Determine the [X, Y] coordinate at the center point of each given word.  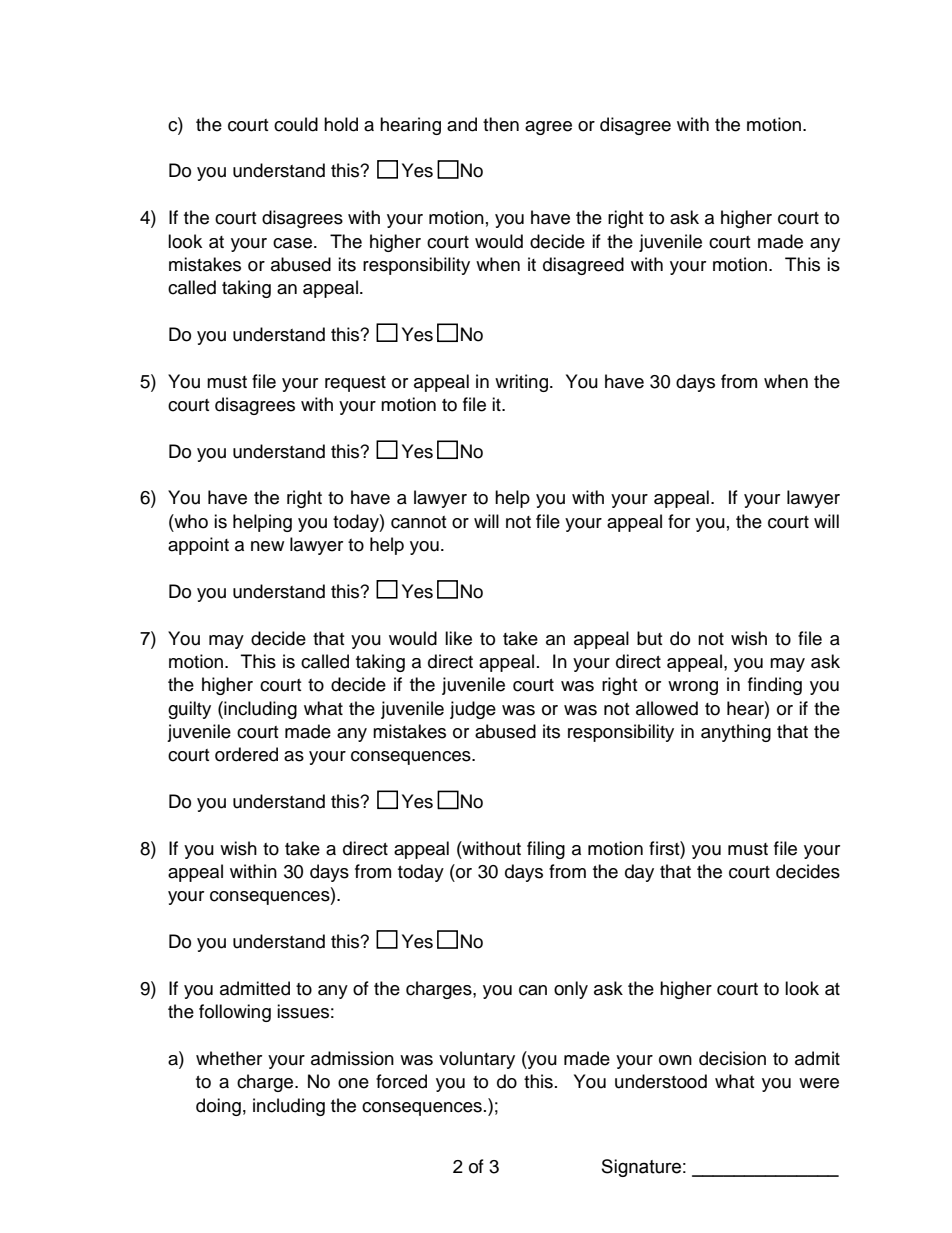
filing [546, 850]
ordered [246, 754]
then [501, 124]
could [296, 124]
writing [523, 383]
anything [736, 733]
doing [218, 1107]
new [267, 546]
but [649, 638]
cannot [418, 522]
